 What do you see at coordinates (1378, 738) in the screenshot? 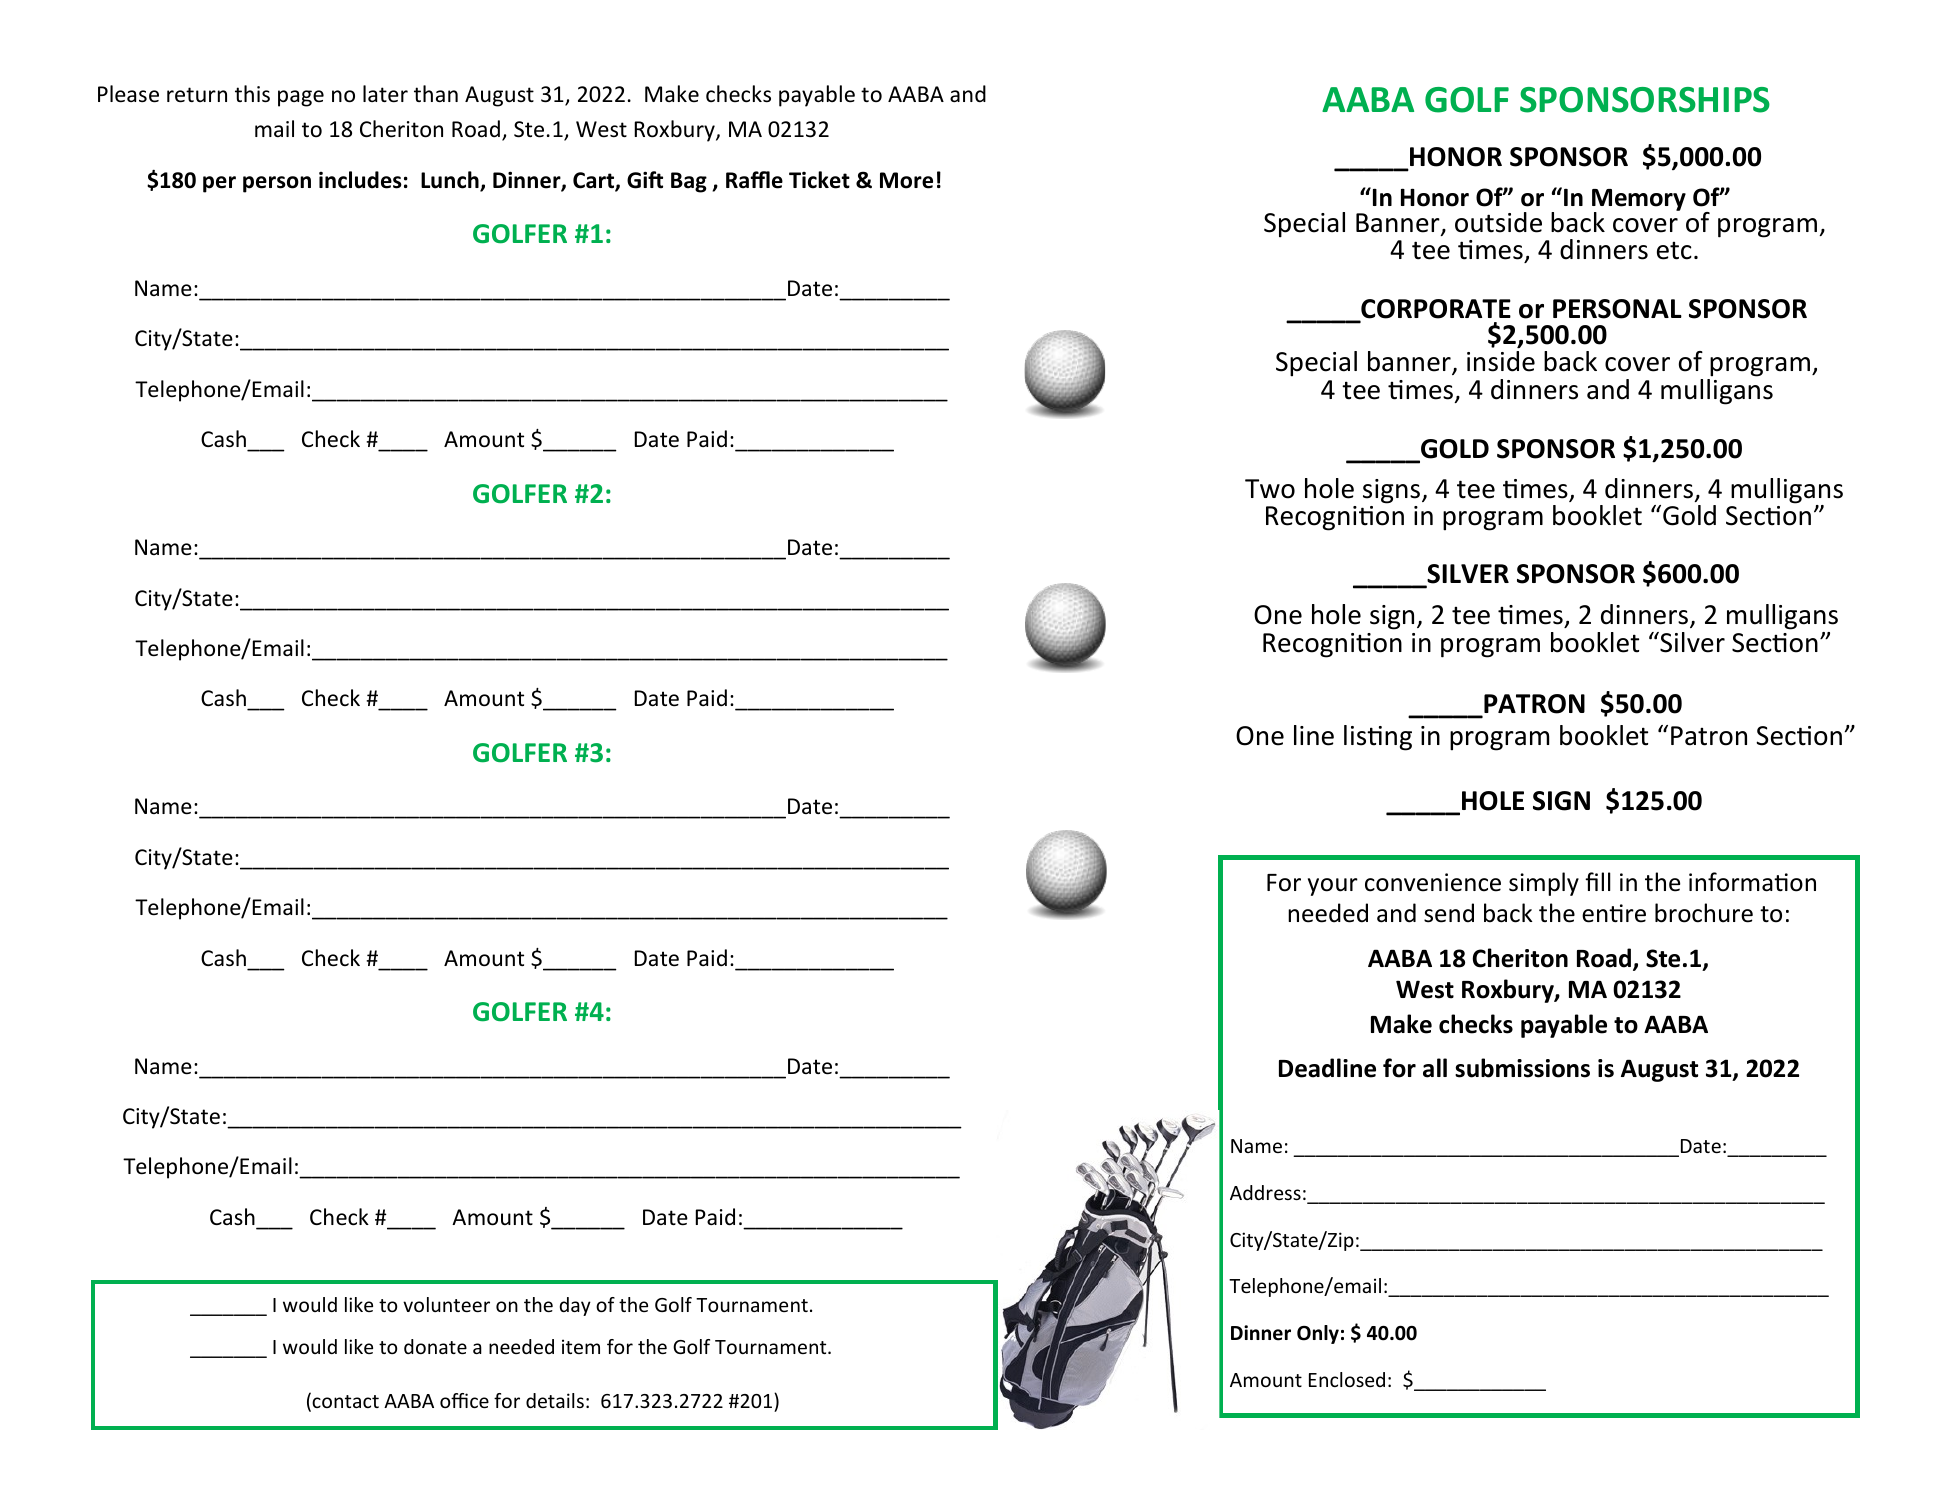
I see `listing` at bounding box center [1378, 738].
